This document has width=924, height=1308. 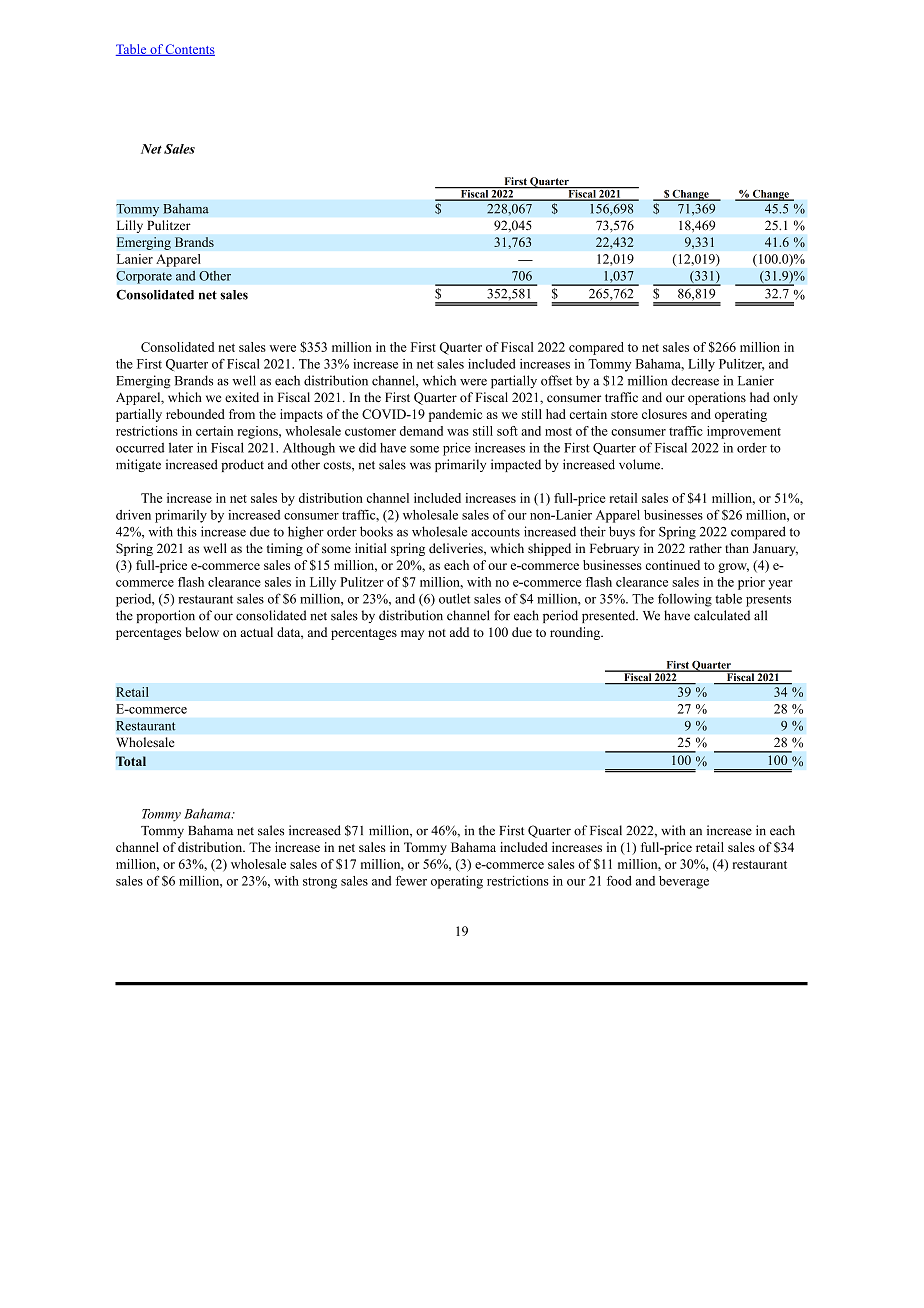 What do you see at coordinates (744, 432) in the document?
I see `improvement` at bounding box center [744, 432].
